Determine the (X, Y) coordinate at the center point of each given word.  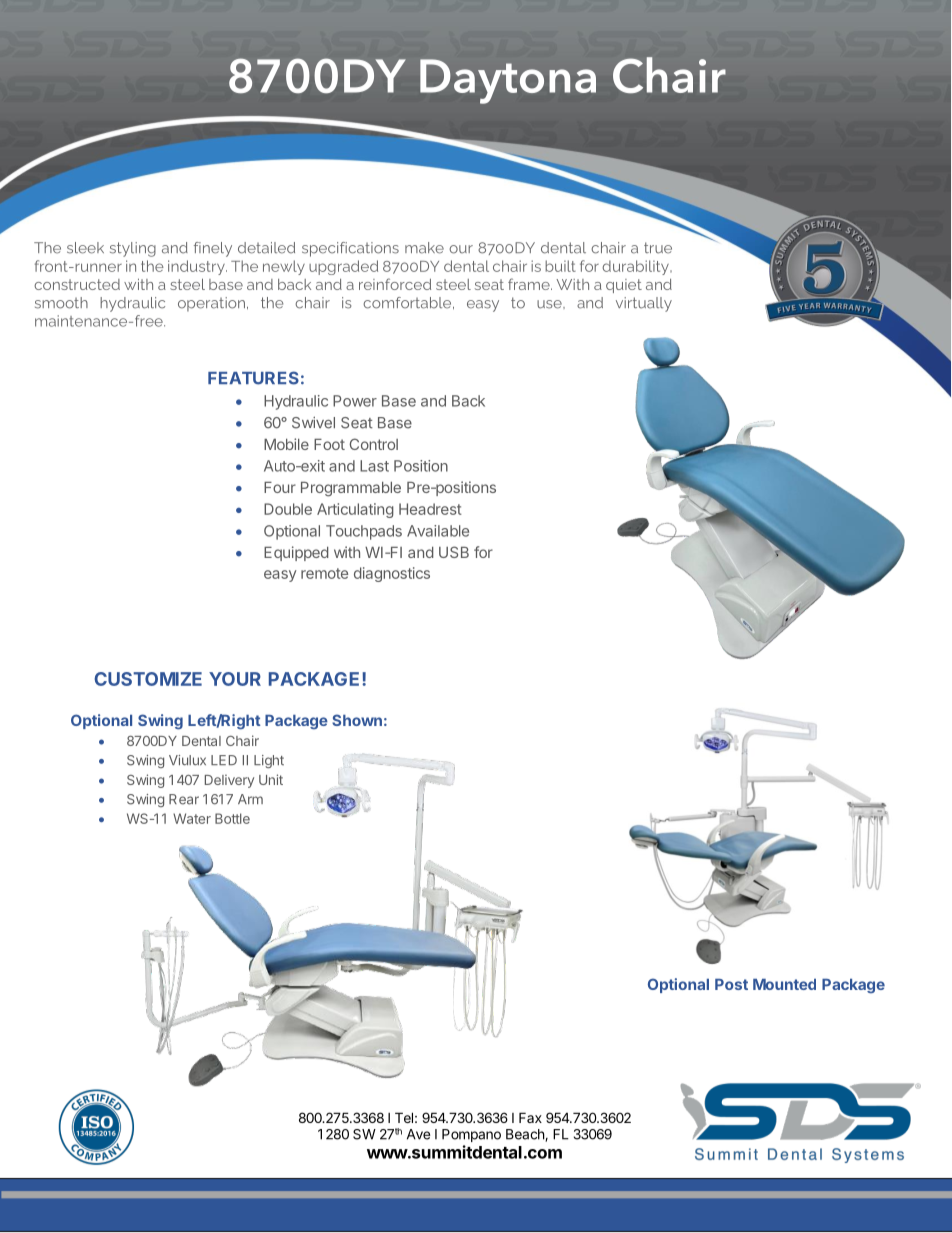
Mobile (286, 444)
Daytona (508, 81)
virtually (644, 304)
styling (133, 249)
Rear (184, 799)
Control (374, 444)
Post (731, 984)
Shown (357, 720)
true (658, 248)
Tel (404, 1117)
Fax (530, 1117)
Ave (418, 1134)
